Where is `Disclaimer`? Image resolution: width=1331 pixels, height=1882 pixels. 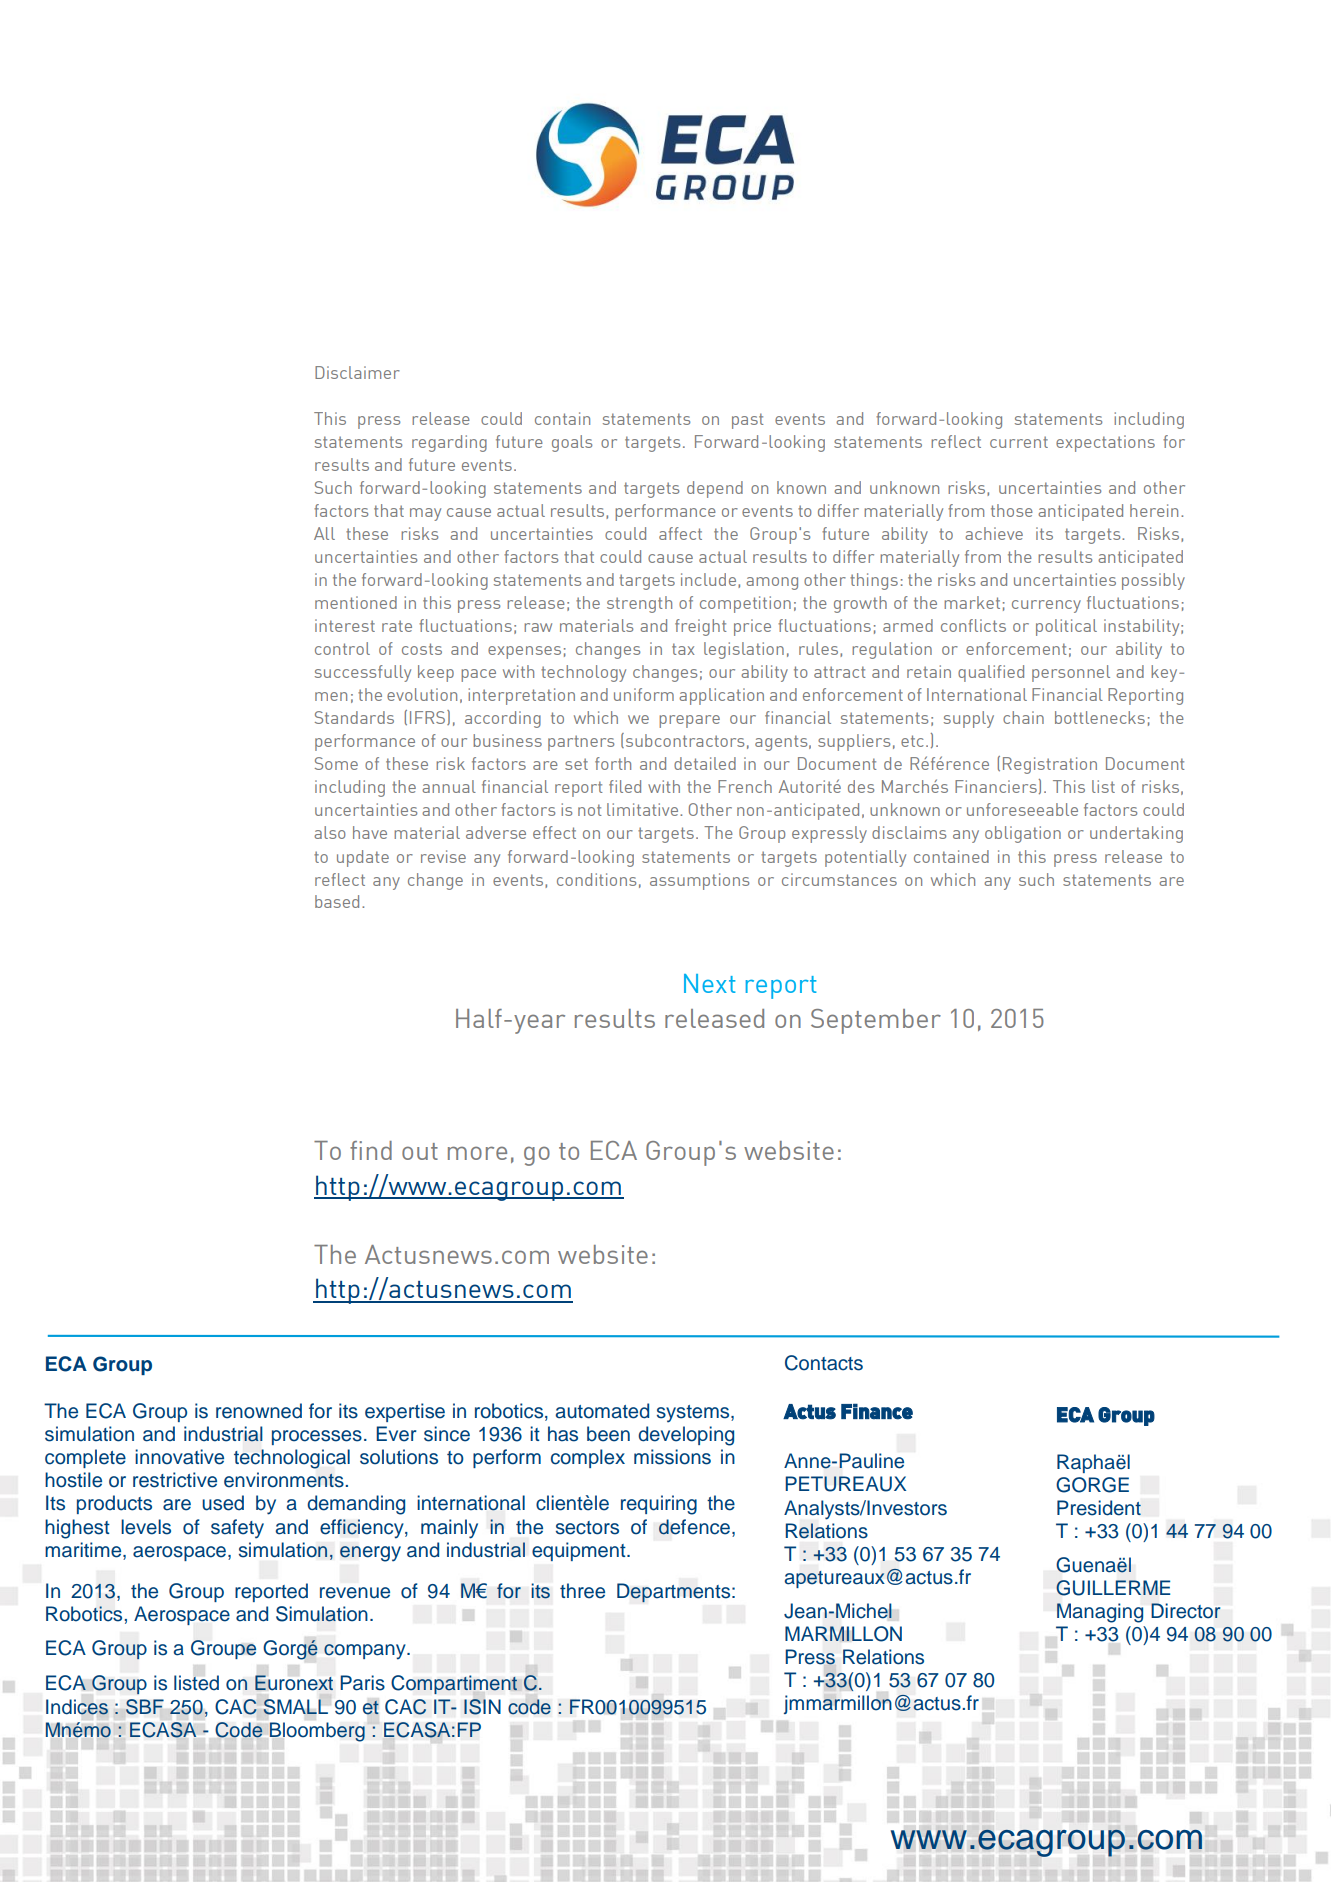 Disclaimer is located at coordinates (357, 372).
